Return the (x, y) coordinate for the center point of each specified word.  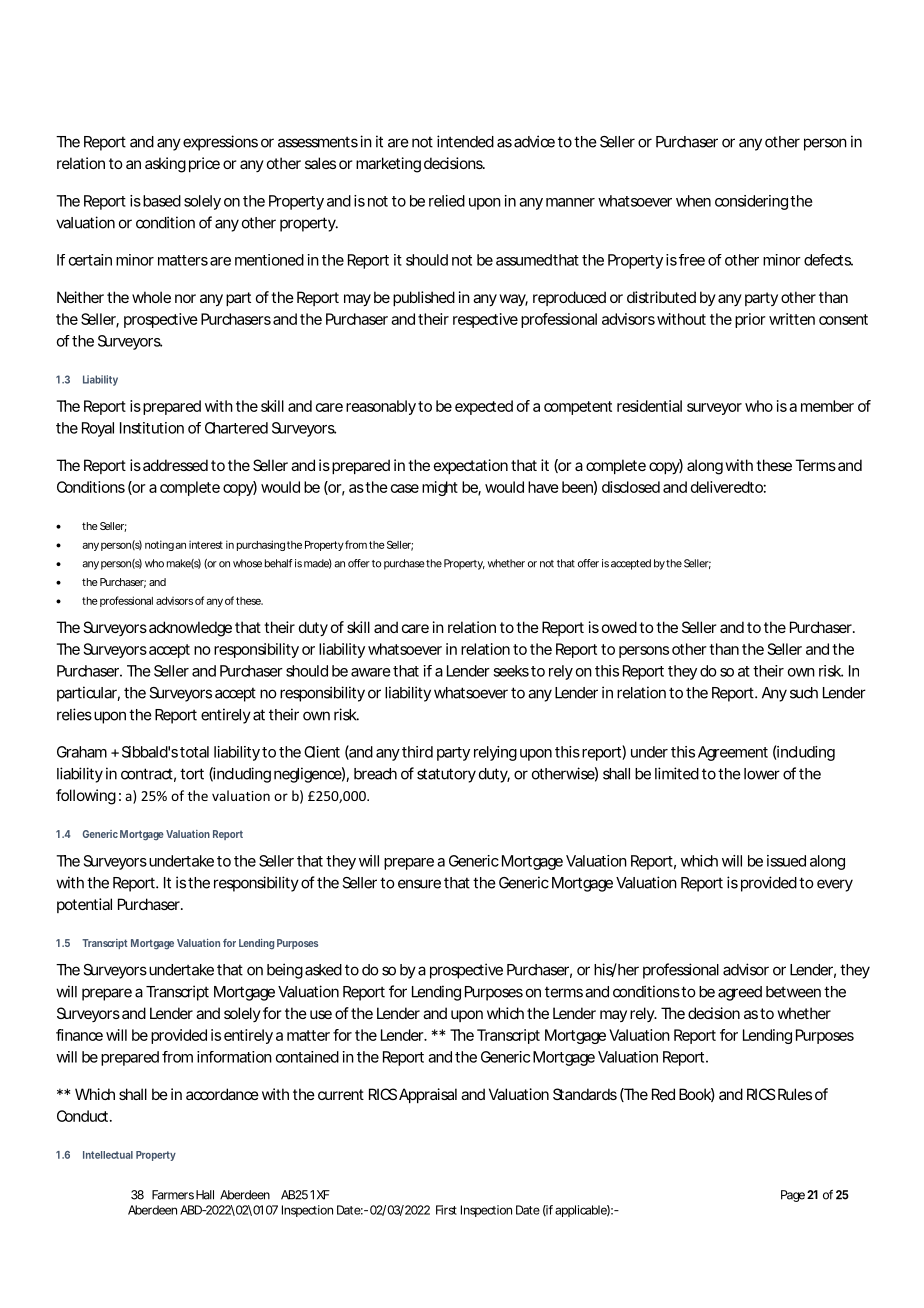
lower (762, 774)
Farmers (173, 1195)
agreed (740, 993)
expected (484, 407)
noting (159, 545)
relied (447, 201)
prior (750, 320)
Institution (152, 428)
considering (751, 202)
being (285, 971)
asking (165, 165)
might (440, 488)
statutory (446, 775)
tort (192, 774)
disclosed (631, 487)
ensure (419, 884)
